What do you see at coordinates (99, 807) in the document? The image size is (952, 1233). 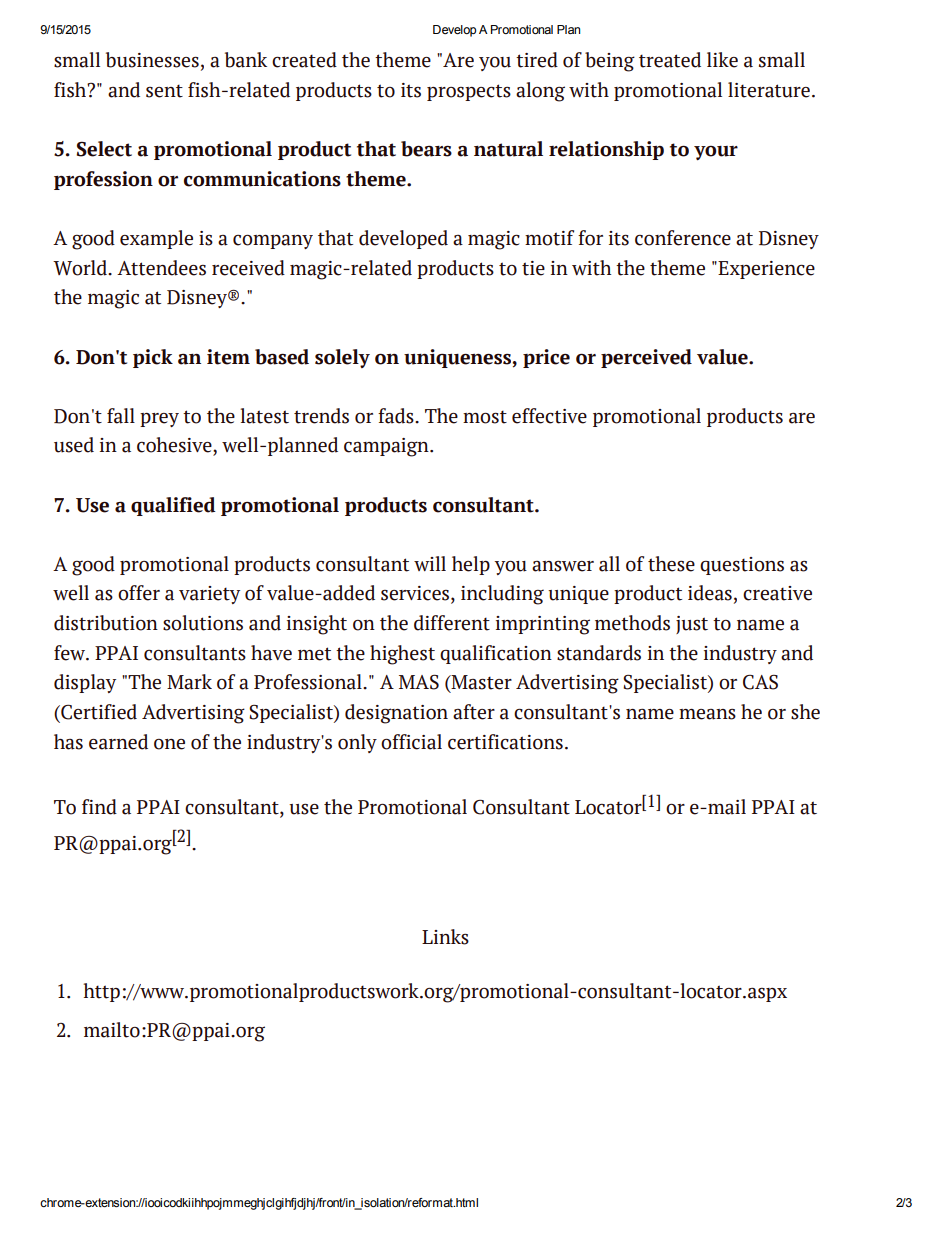 I see `find` at bounding box center [99, 807].
